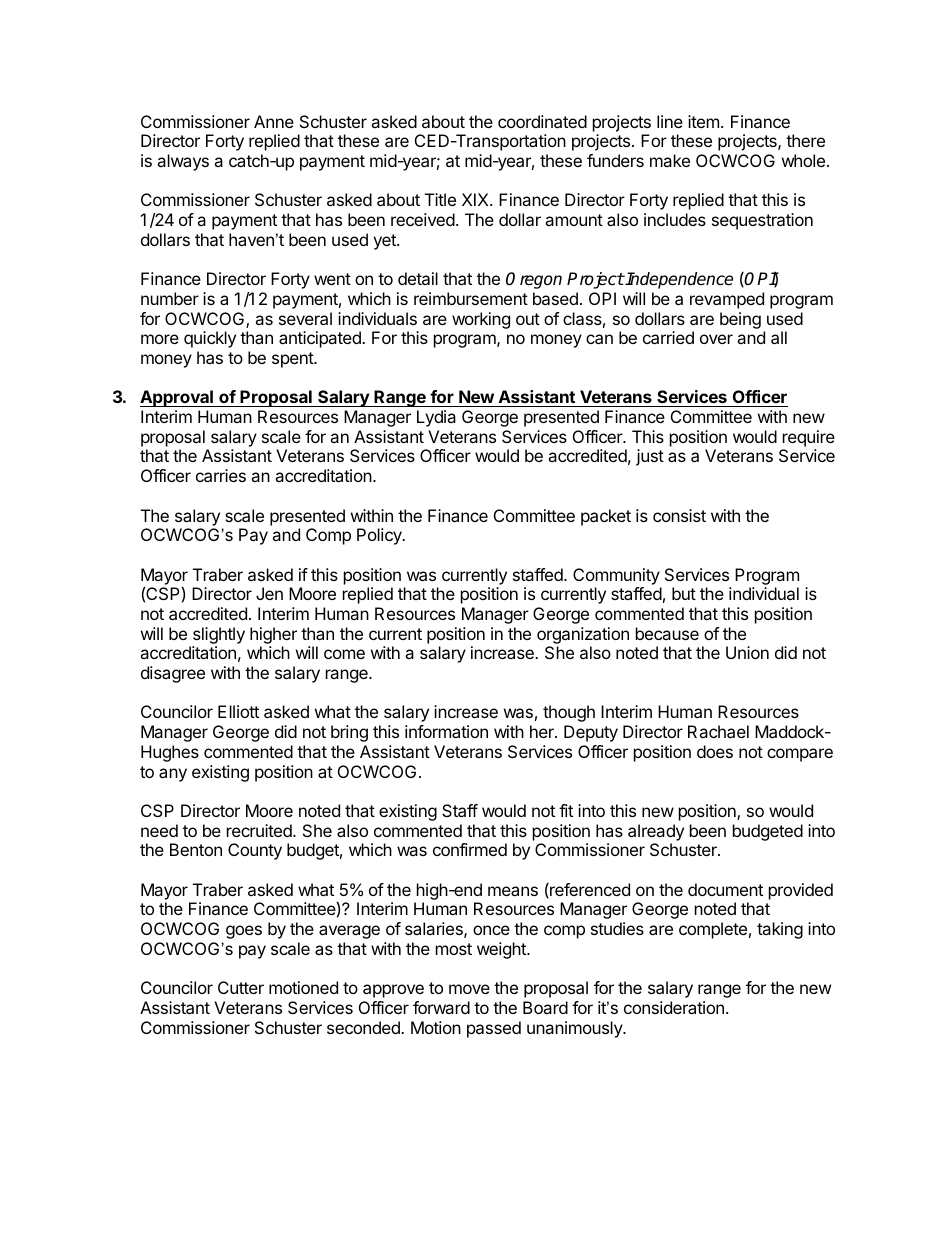 The height and width of the screenshot is (1233, 952). What do you see at coordinates (241, 987) in the screenshot?
I see `Cutter` at bounding box center [241, 987].
